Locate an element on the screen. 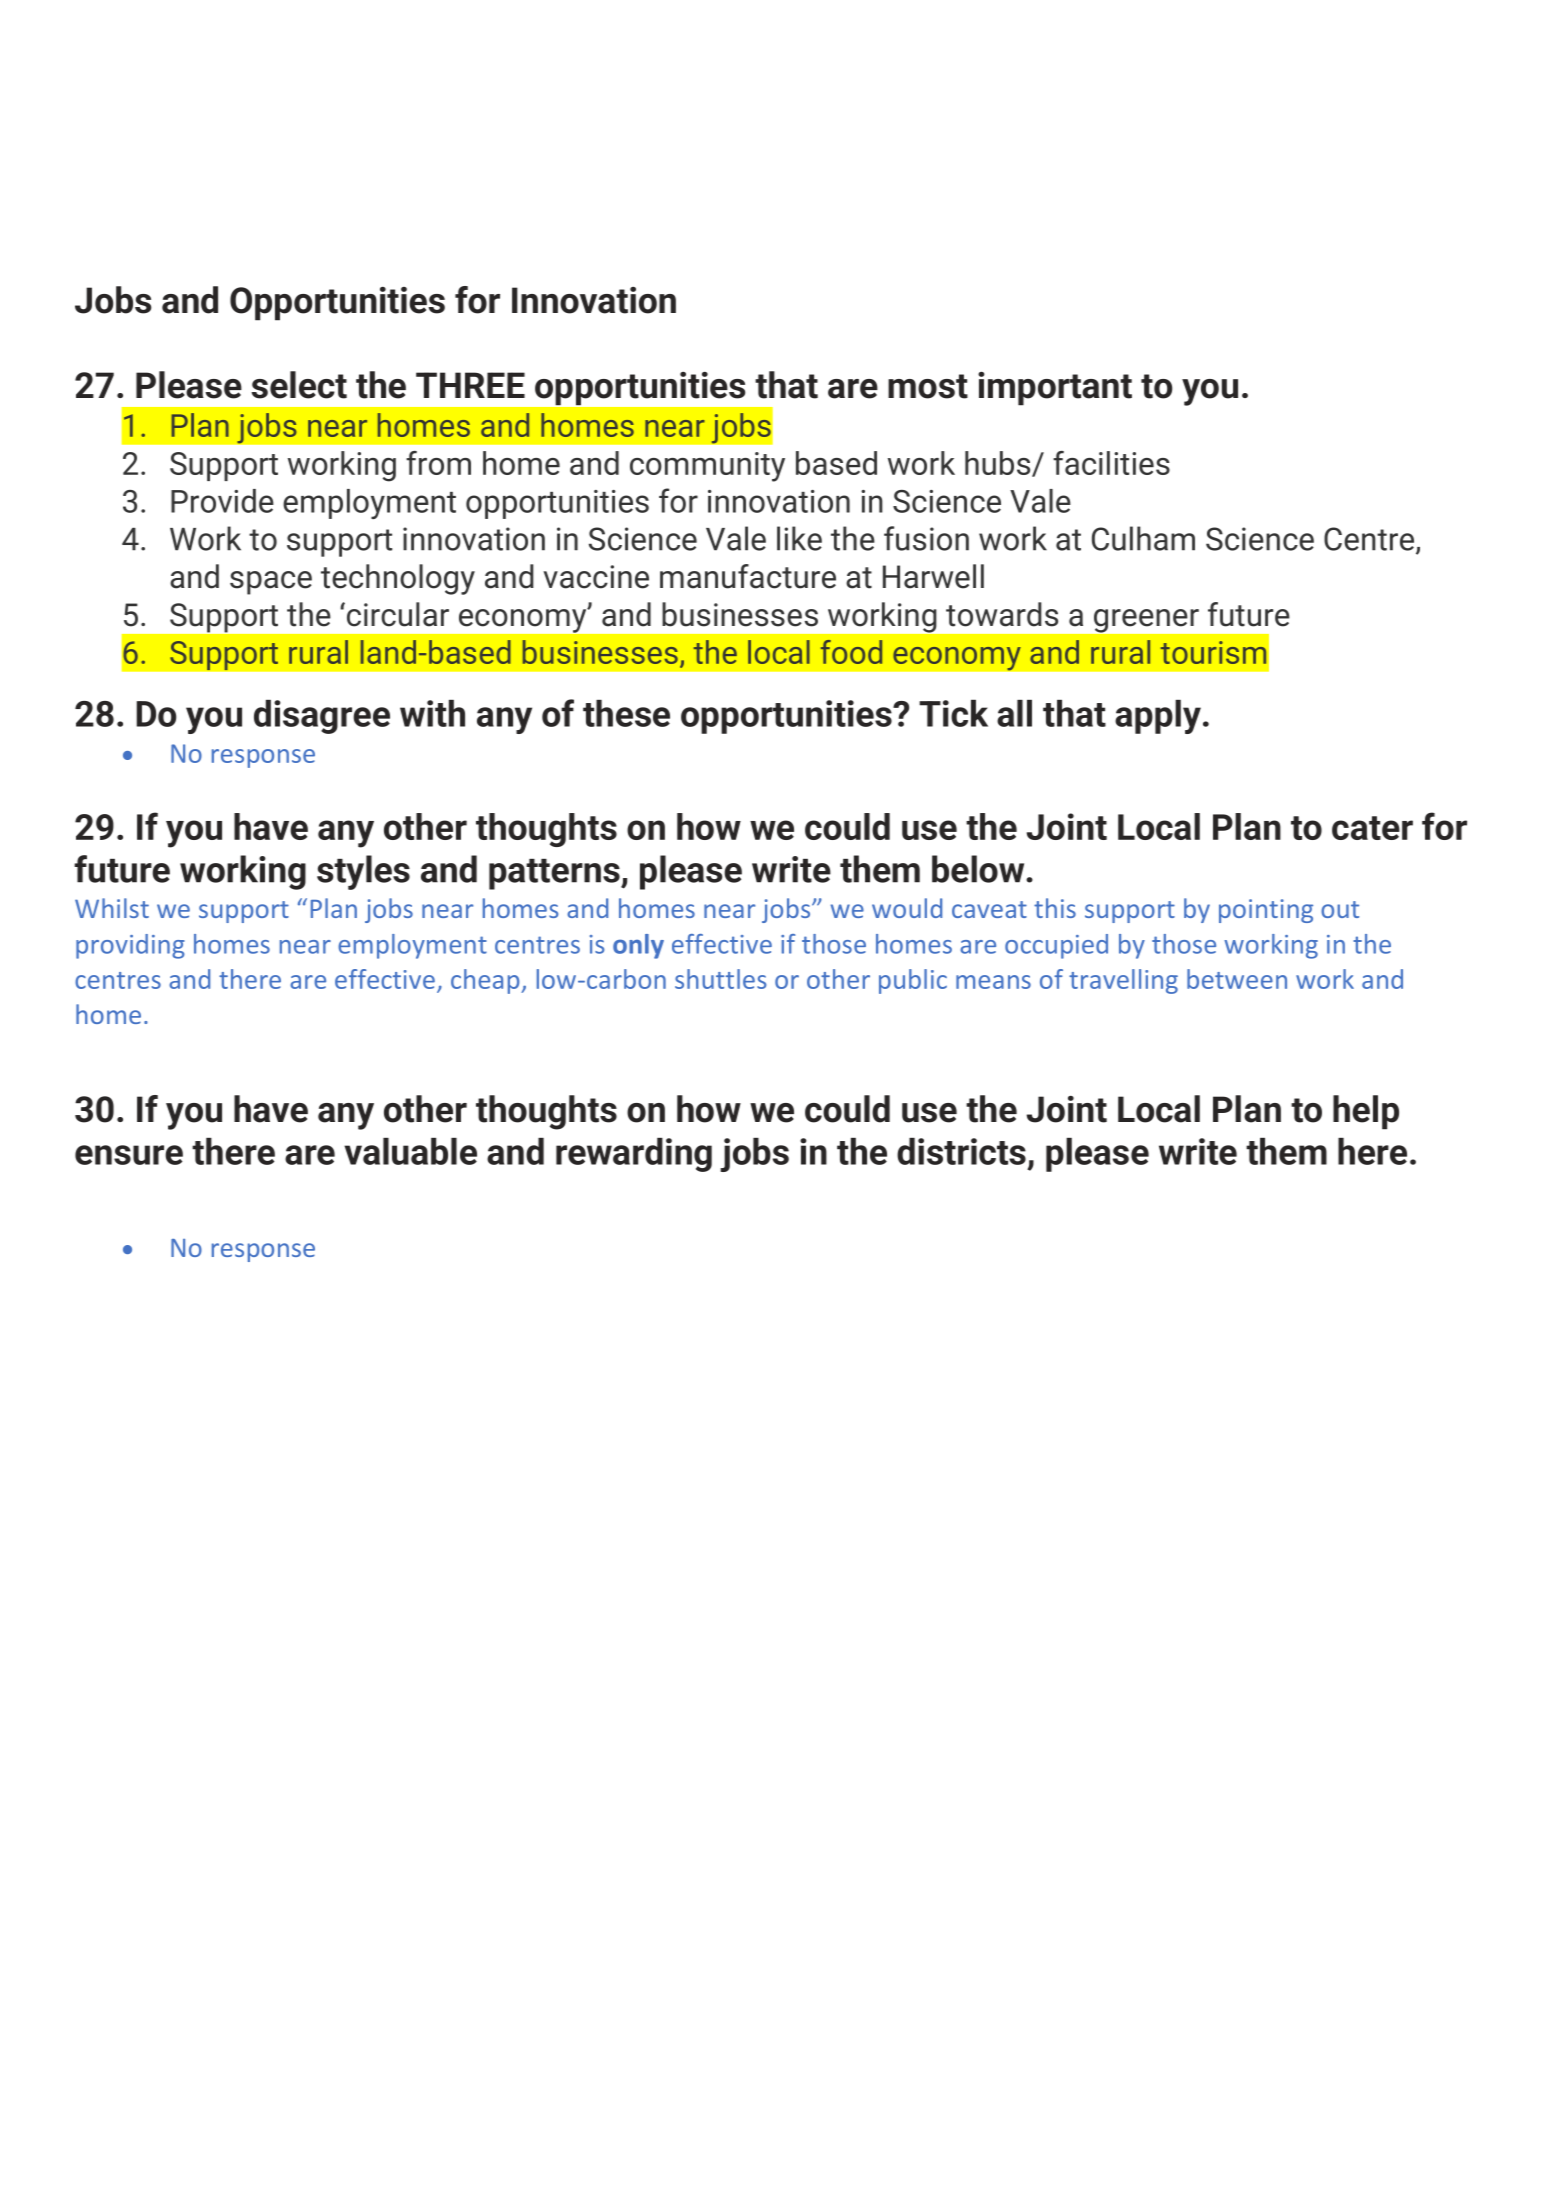 The image size is (1563, 2211). pointing is located at coordinates (1266, 911).
